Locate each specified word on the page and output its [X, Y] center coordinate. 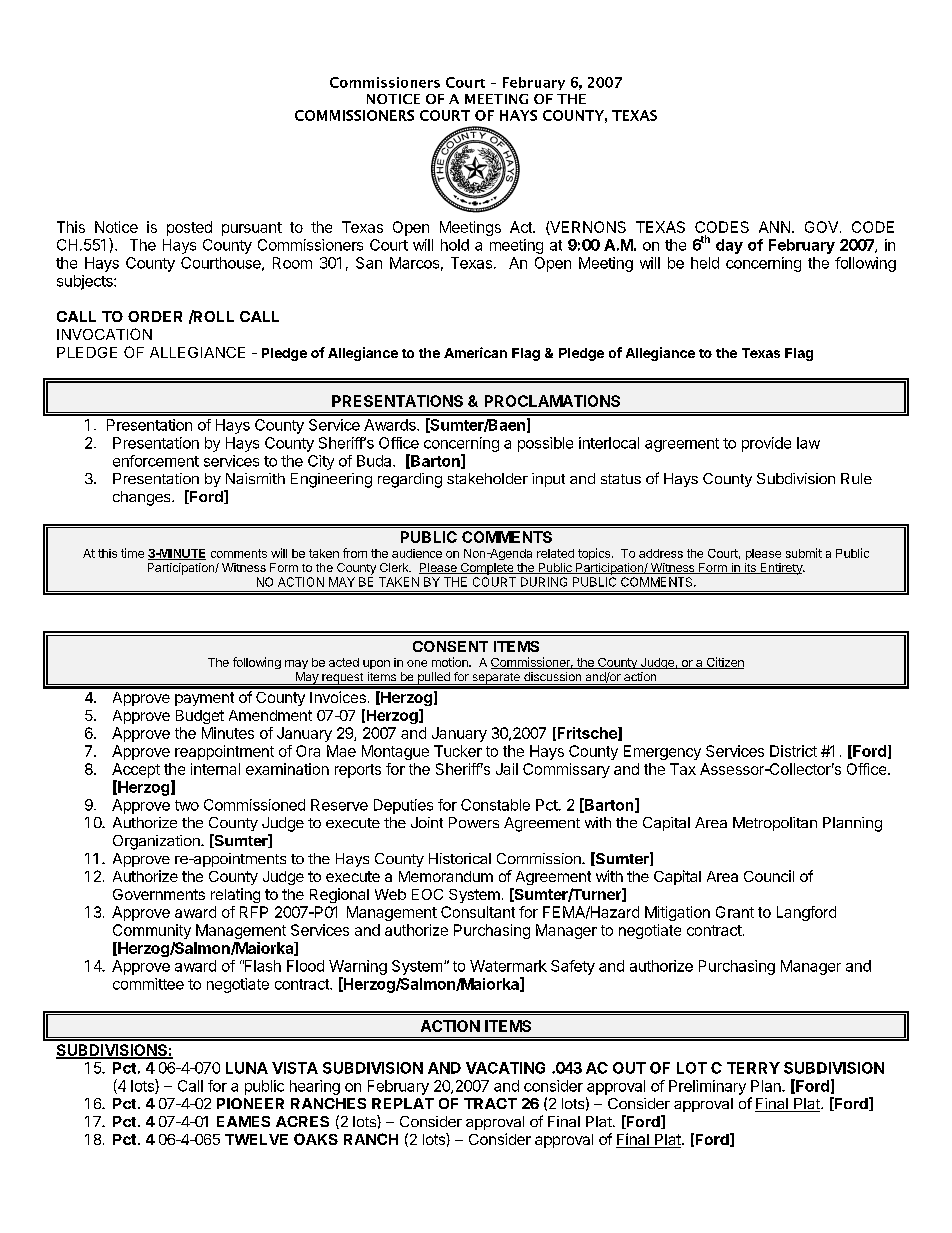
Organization [157, 842]
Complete [487, 569]
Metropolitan [775, 824]
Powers [474, 822]
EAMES [243, 1121]
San [369, 263]
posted [189, 228]
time [132, 553]
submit [804, 553]
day [729, 246]
